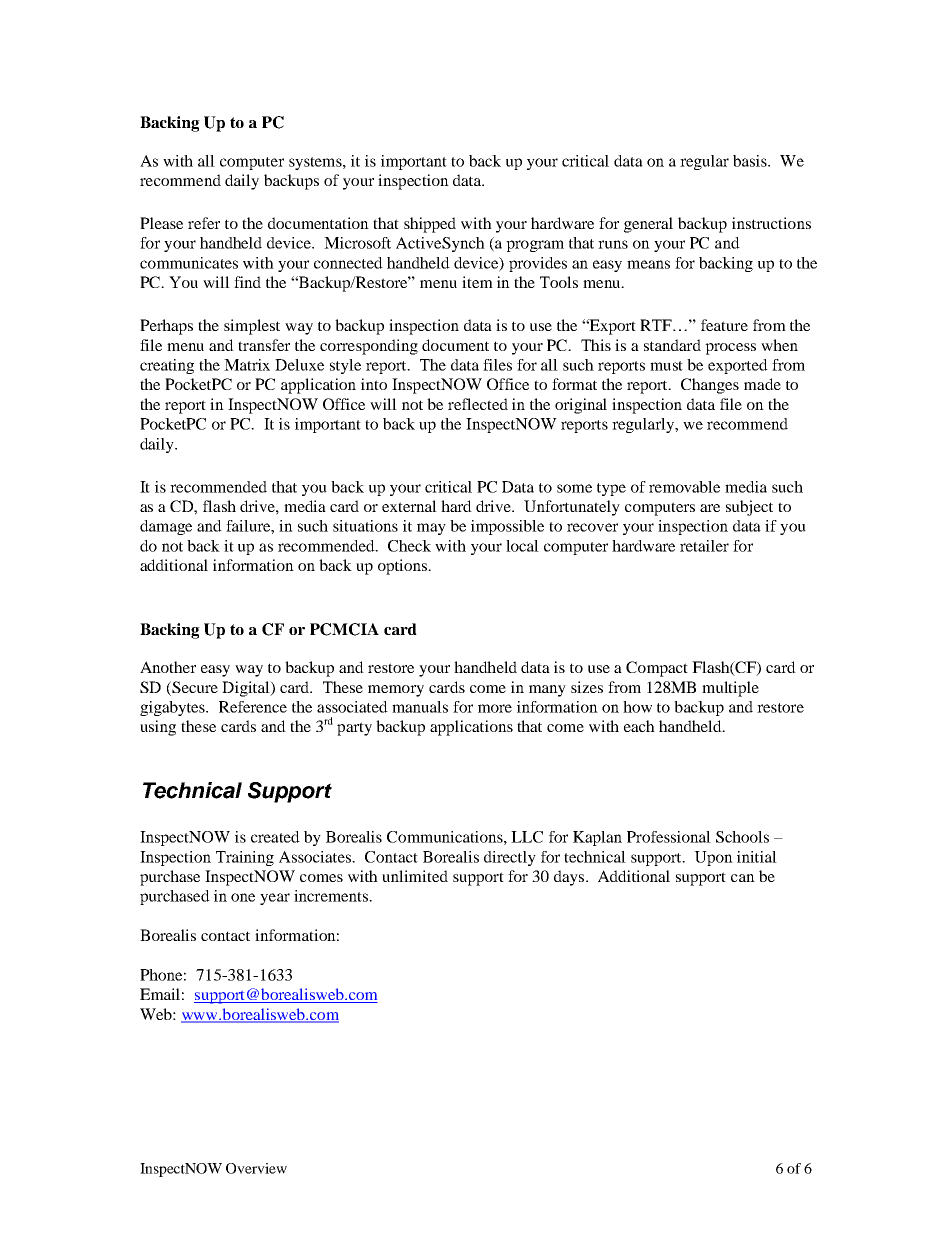 The image size is (952, 1233). What do you see at coordinates (247, 689) in the screenshot?
I see `Digital` at bounding box center [247, 689].
